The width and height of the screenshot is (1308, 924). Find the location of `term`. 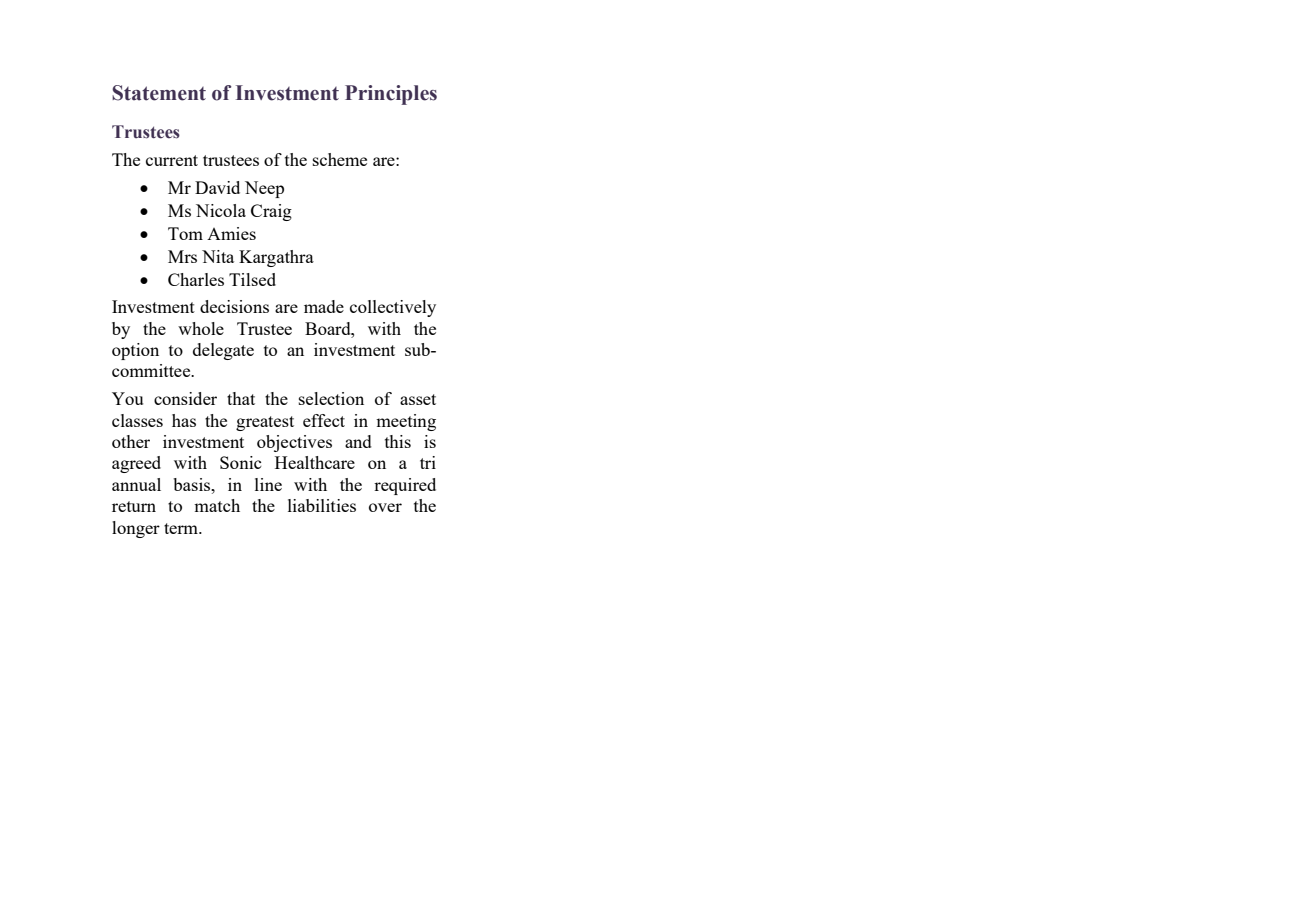

term is located at coordinates (182, 528).
